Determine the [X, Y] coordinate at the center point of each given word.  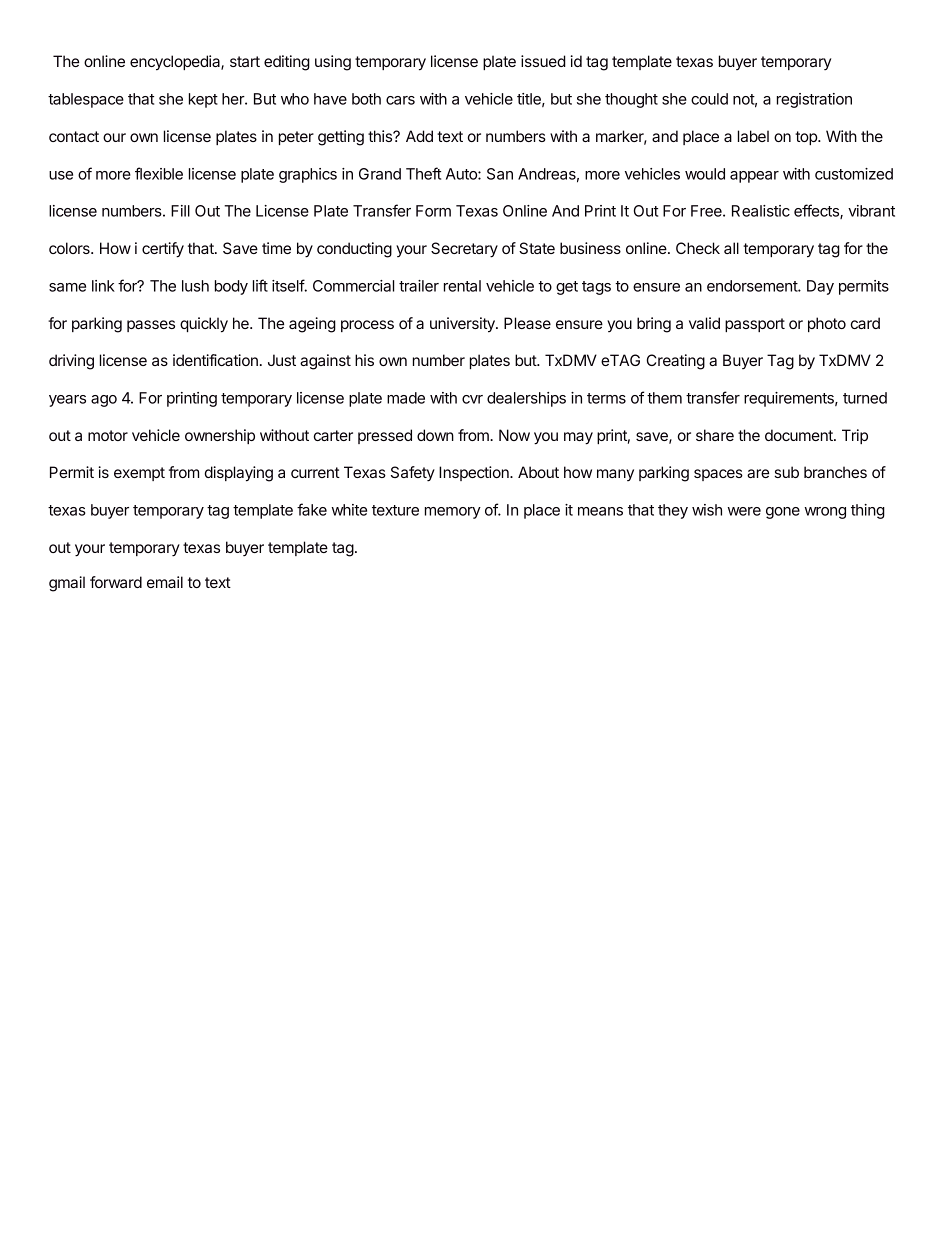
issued [543, 61]
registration [814, 100]
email [165, 582]
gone [783, 513]
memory [453, 513]
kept [203, 100]
